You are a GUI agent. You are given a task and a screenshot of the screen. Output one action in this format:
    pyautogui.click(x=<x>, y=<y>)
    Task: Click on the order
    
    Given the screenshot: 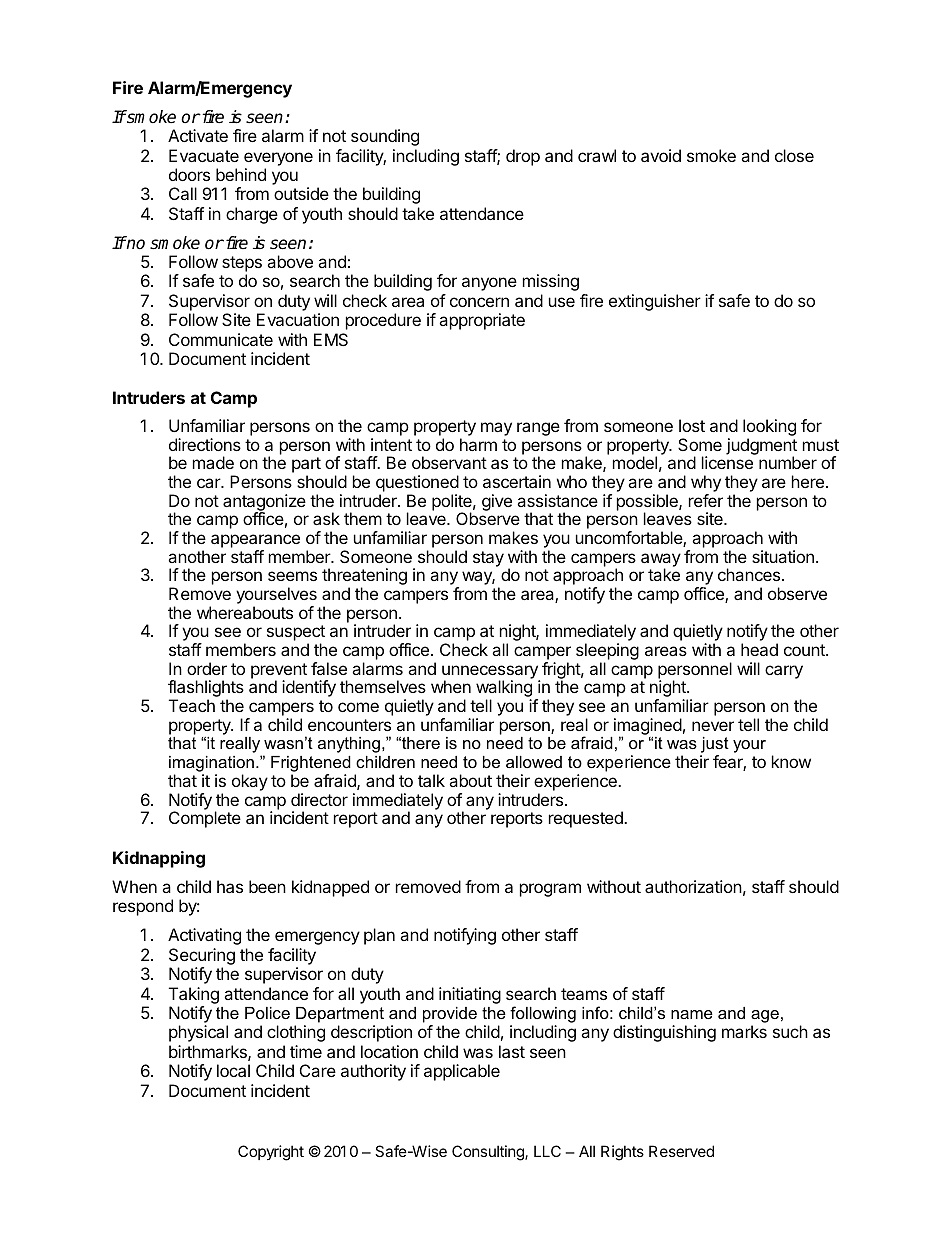 What is the action you would take?
    pyautogui.click(x=207, y=668)
